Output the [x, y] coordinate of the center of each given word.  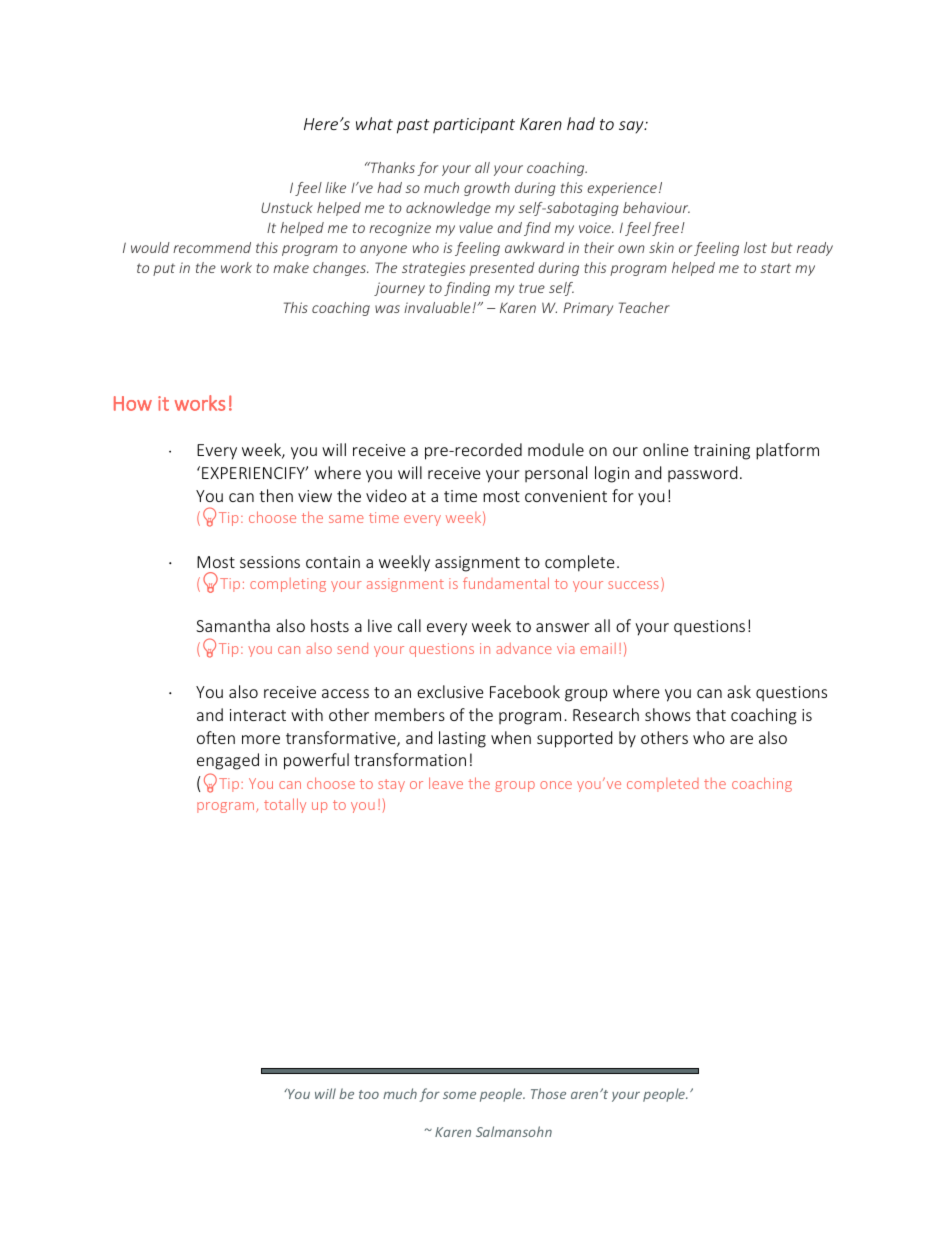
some [459, 1095]
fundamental [506, 583]
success [633, 585]
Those [548, 1093]
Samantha [233, 625]
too [369, 1094]
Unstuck [287, 207]
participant [474, 126]
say [632, 127]
